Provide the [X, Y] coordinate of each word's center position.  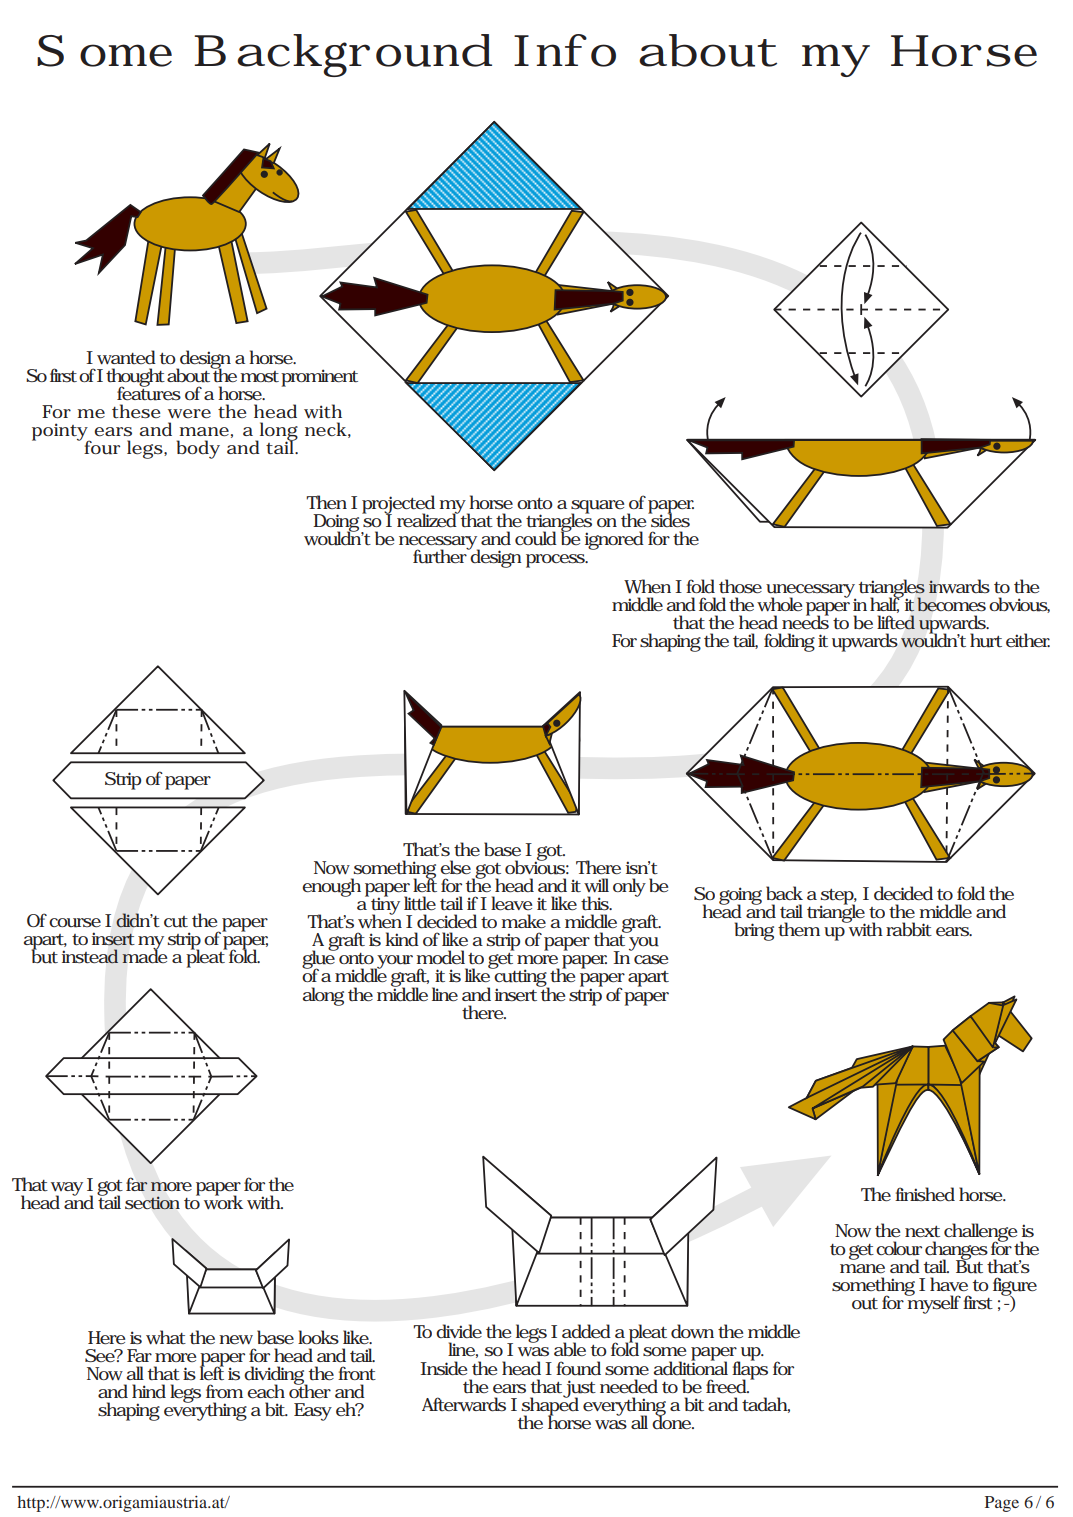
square [597, 507]
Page [1002, 1504]
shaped [550, 1406]
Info [565, 50]
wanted [126, 357]
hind [149, 1391]
